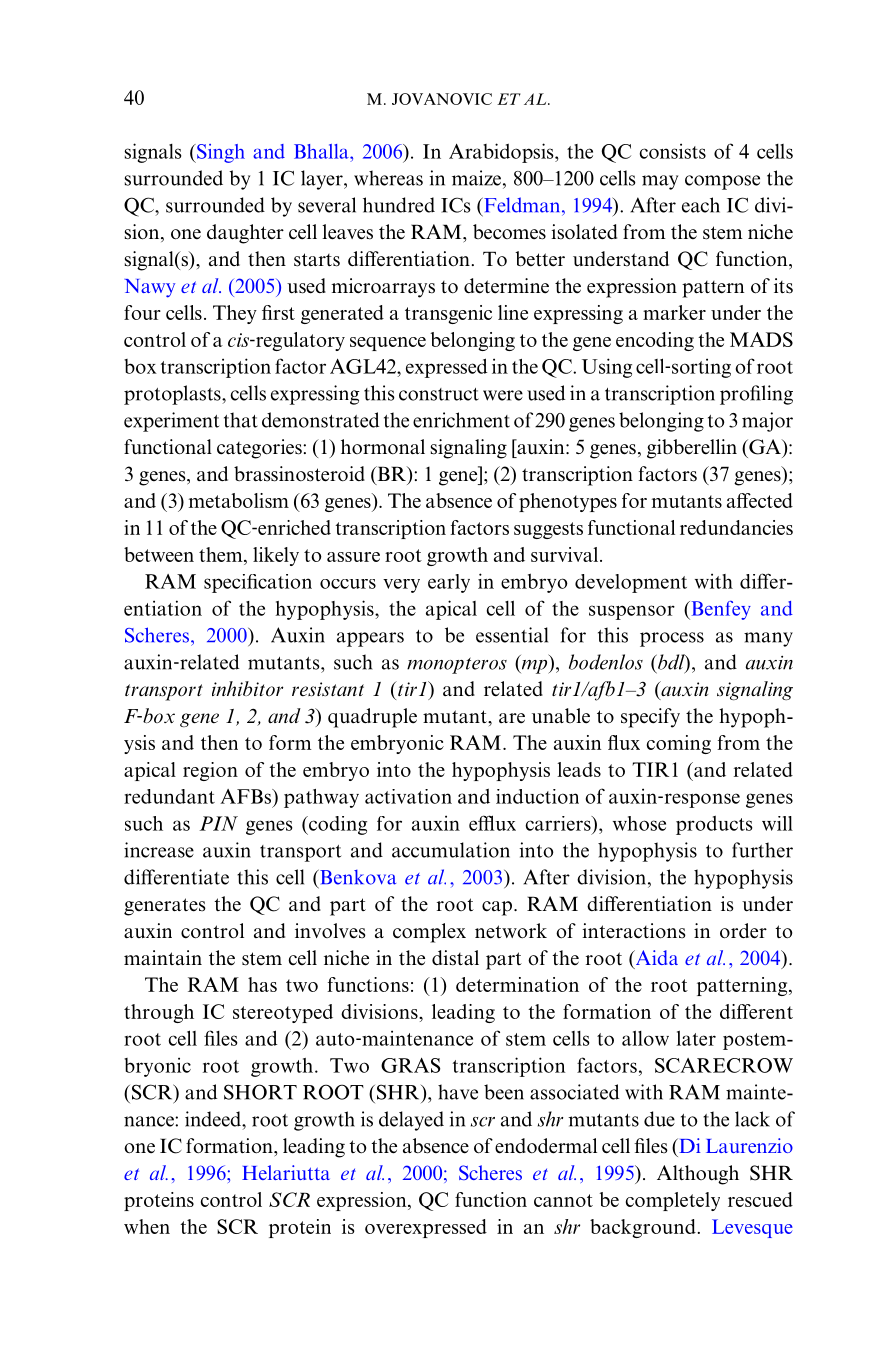 The image size is (896, 1345). What do you see at coordinates (461, 420) in the screenshot?
I see `enrichment` at bounding box center [461, 420].
